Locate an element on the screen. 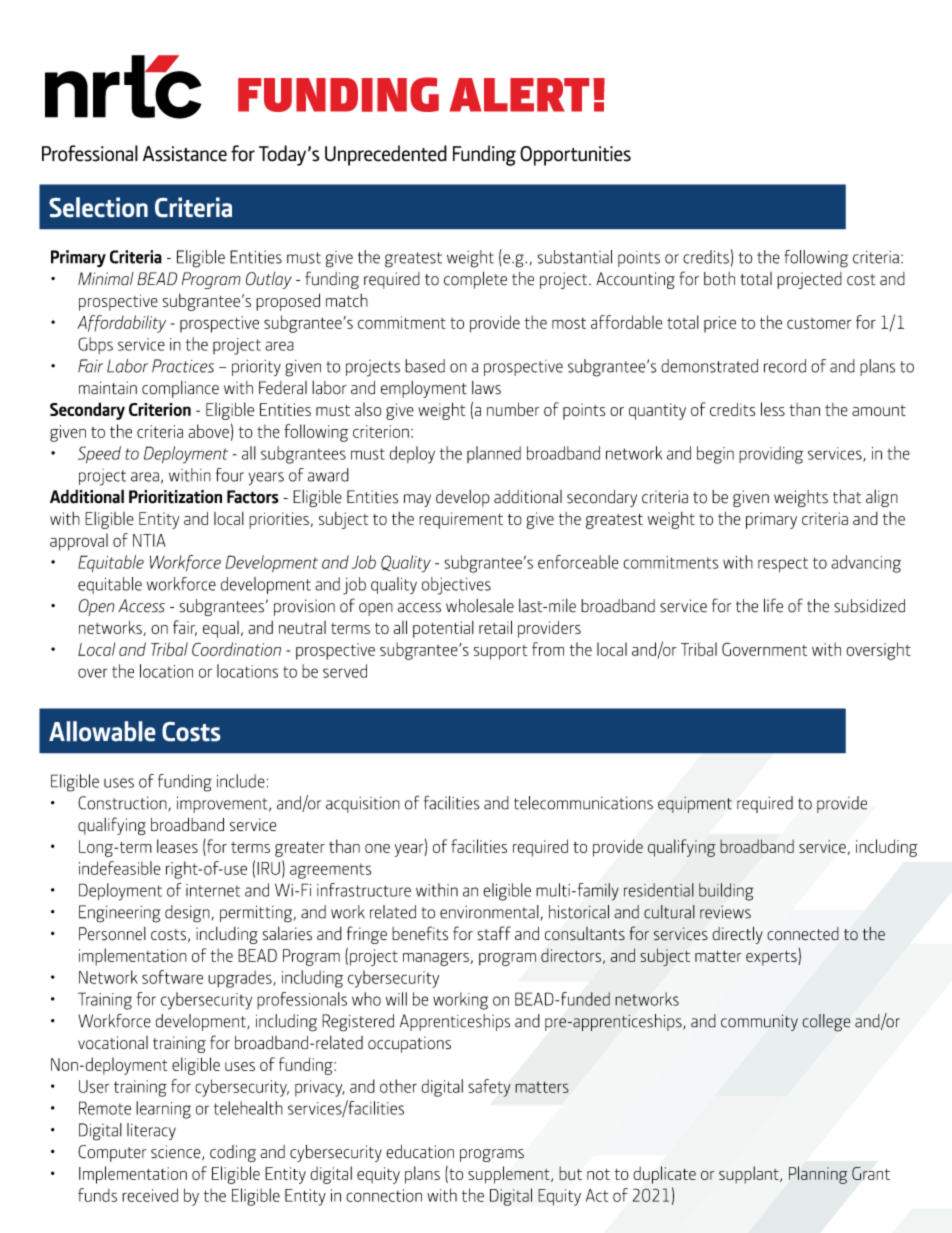  science is located at coordinates (177, 1152).
